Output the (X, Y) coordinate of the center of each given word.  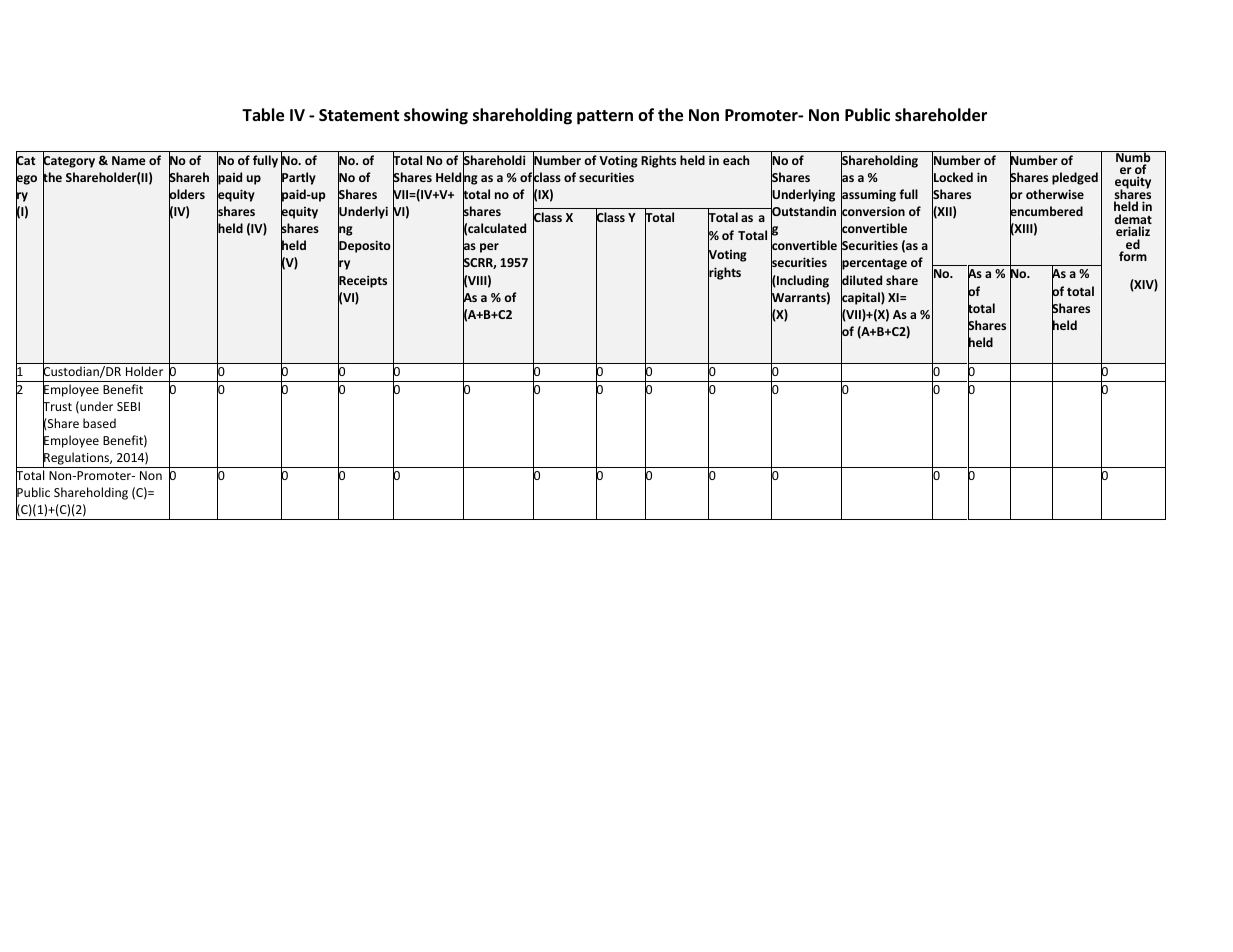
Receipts (362, 281)
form (1133, 256)
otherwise (1055, 194)
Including (802, 281)
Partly (298, 179)
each (736, 160)
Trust (57, 407)
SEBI (128, 406)
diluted (861, 280)
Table (263, 115)
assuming (868, 196)
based (99, 423)
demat (1133, 220)
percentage (874, 265)
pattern (605, 117)
